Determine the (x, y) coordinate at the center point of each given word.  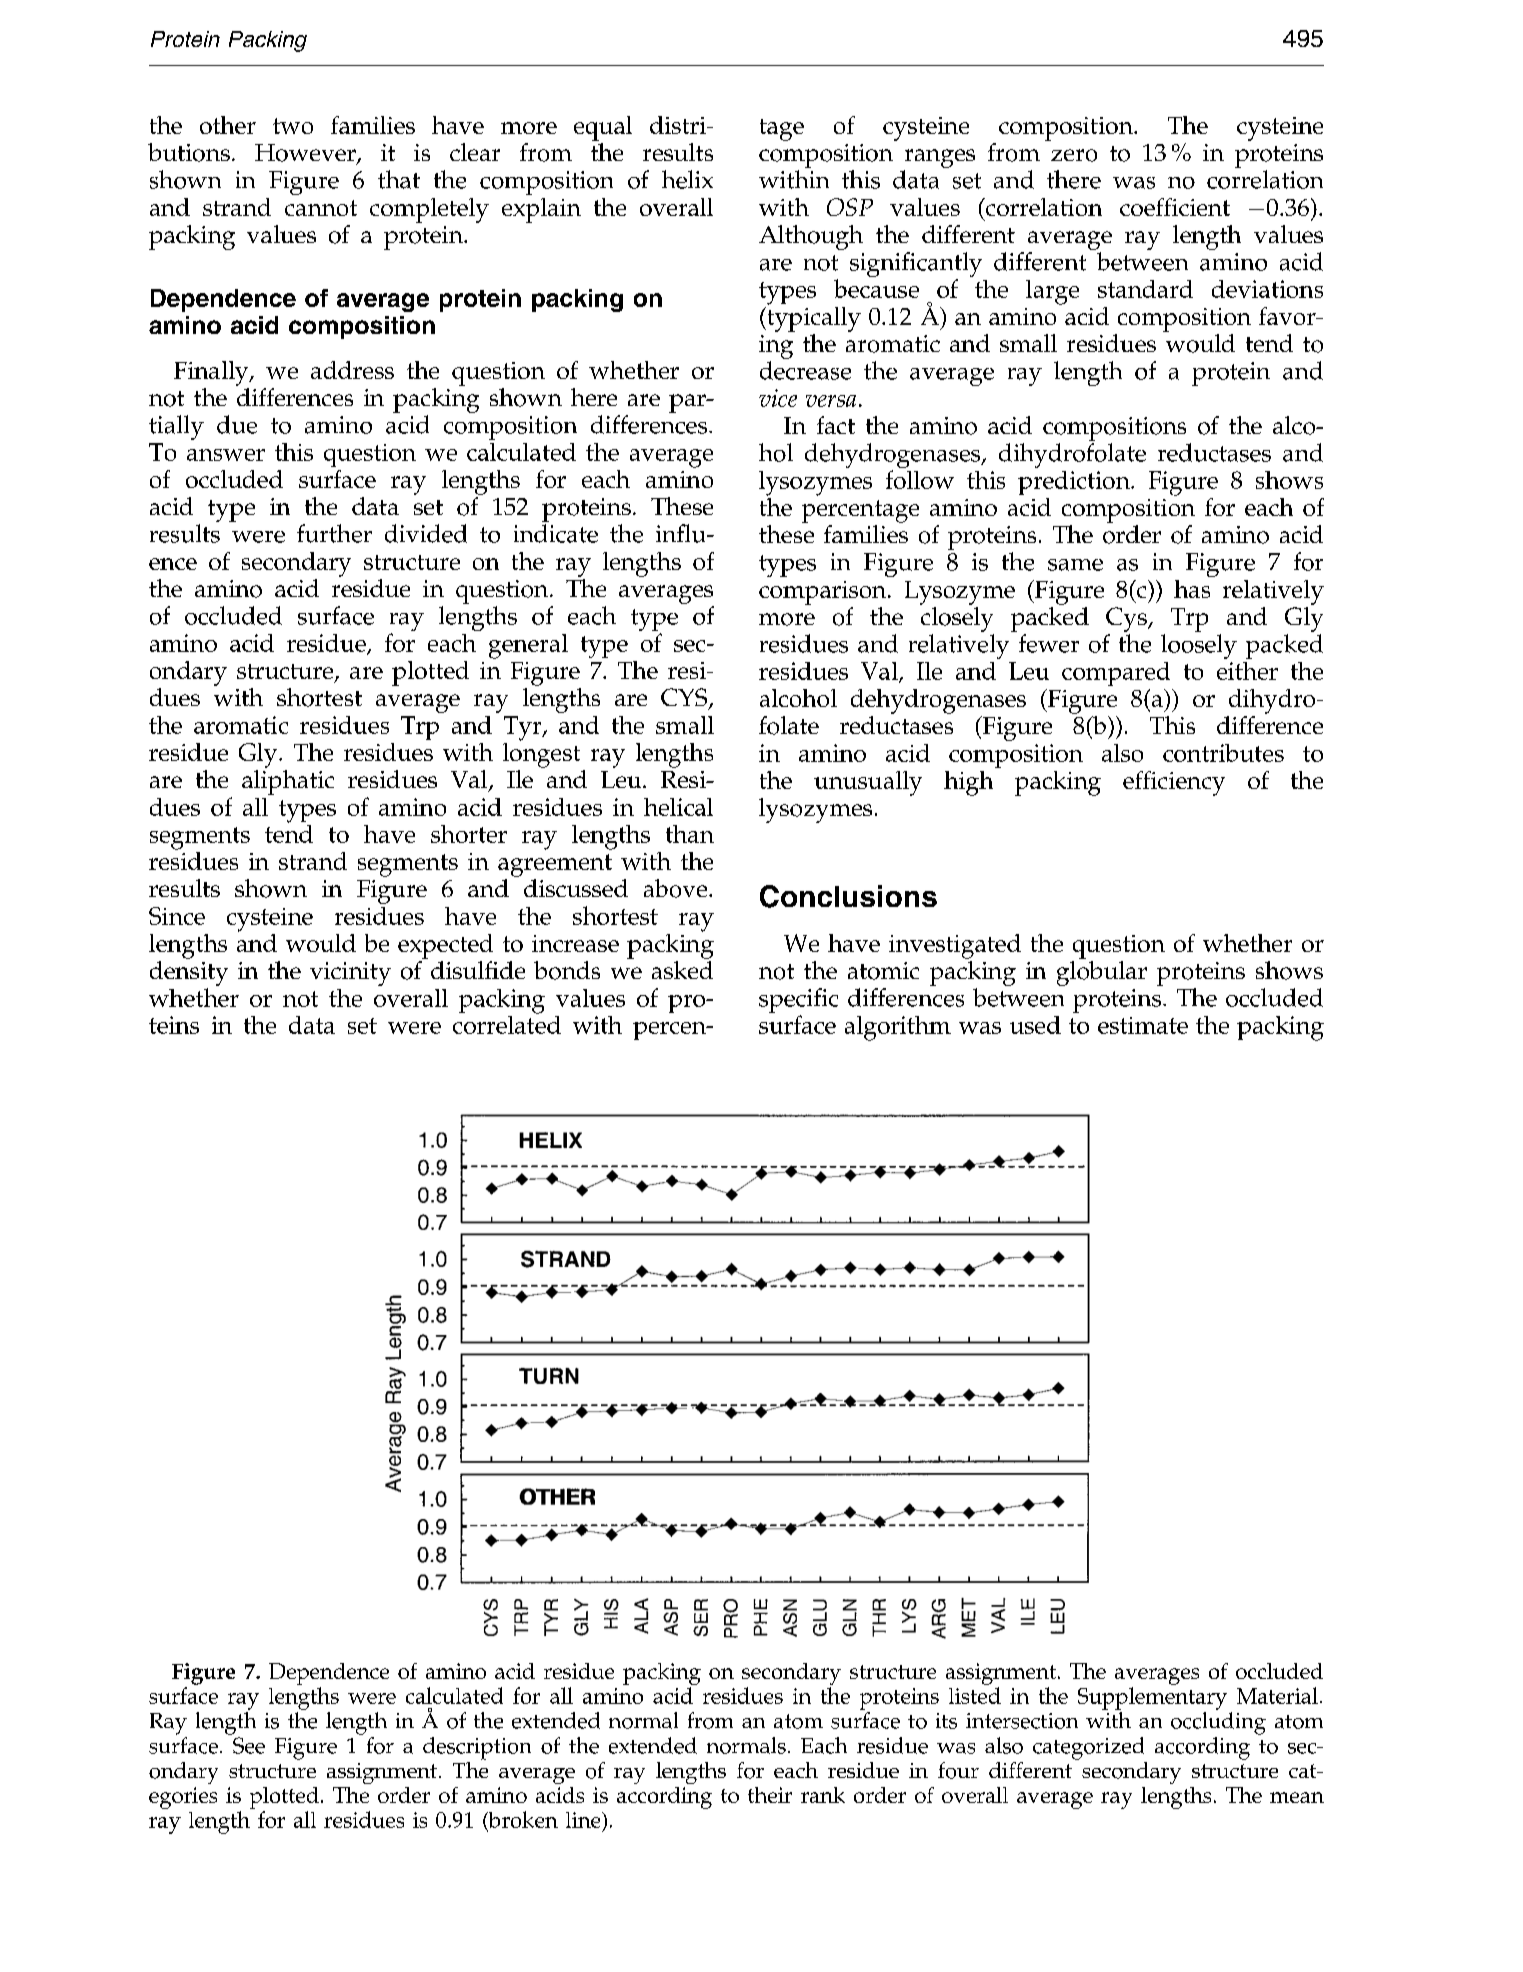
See (249, 1745)
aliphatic (288, 782)
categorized (1088, 1748)
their (770, 1795)
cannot (321, 208)
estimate (1143, 1025)
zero (1074, 155)
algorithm (898, 1028)
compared (1116, 674)
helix (687, 179)
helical (678, 807)
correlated (507, 1023)
